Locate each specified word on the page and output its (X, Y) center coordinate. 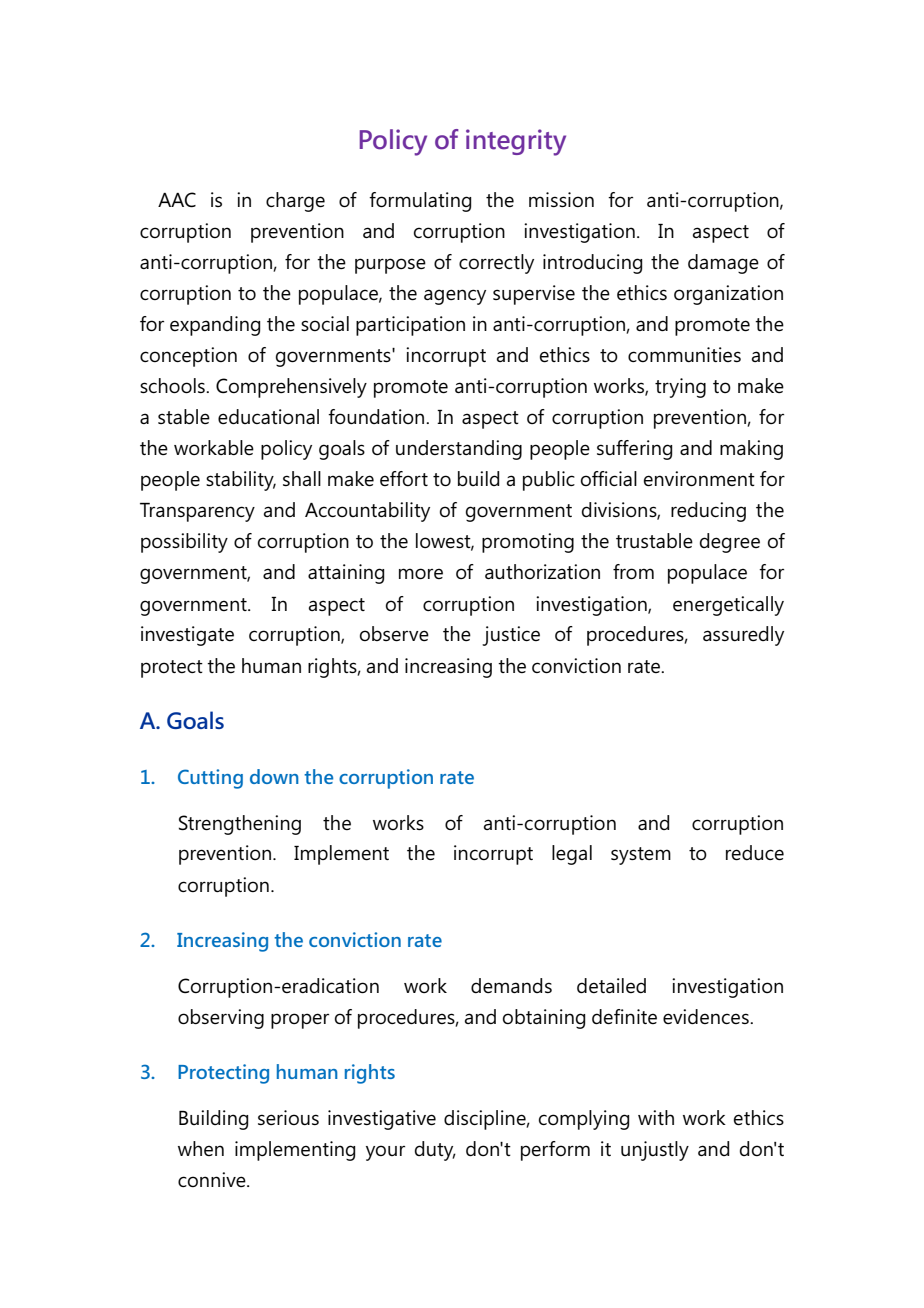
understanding (459, 450)
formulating (420, 202)
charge (295, 202)
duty (435, 1151)
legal (572, 855)
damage (723, 264)
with (656, 1117)
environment (699, 478)
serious (288, 1117)
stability (241, 481)
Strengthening (240, 825)
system (641, 856)
